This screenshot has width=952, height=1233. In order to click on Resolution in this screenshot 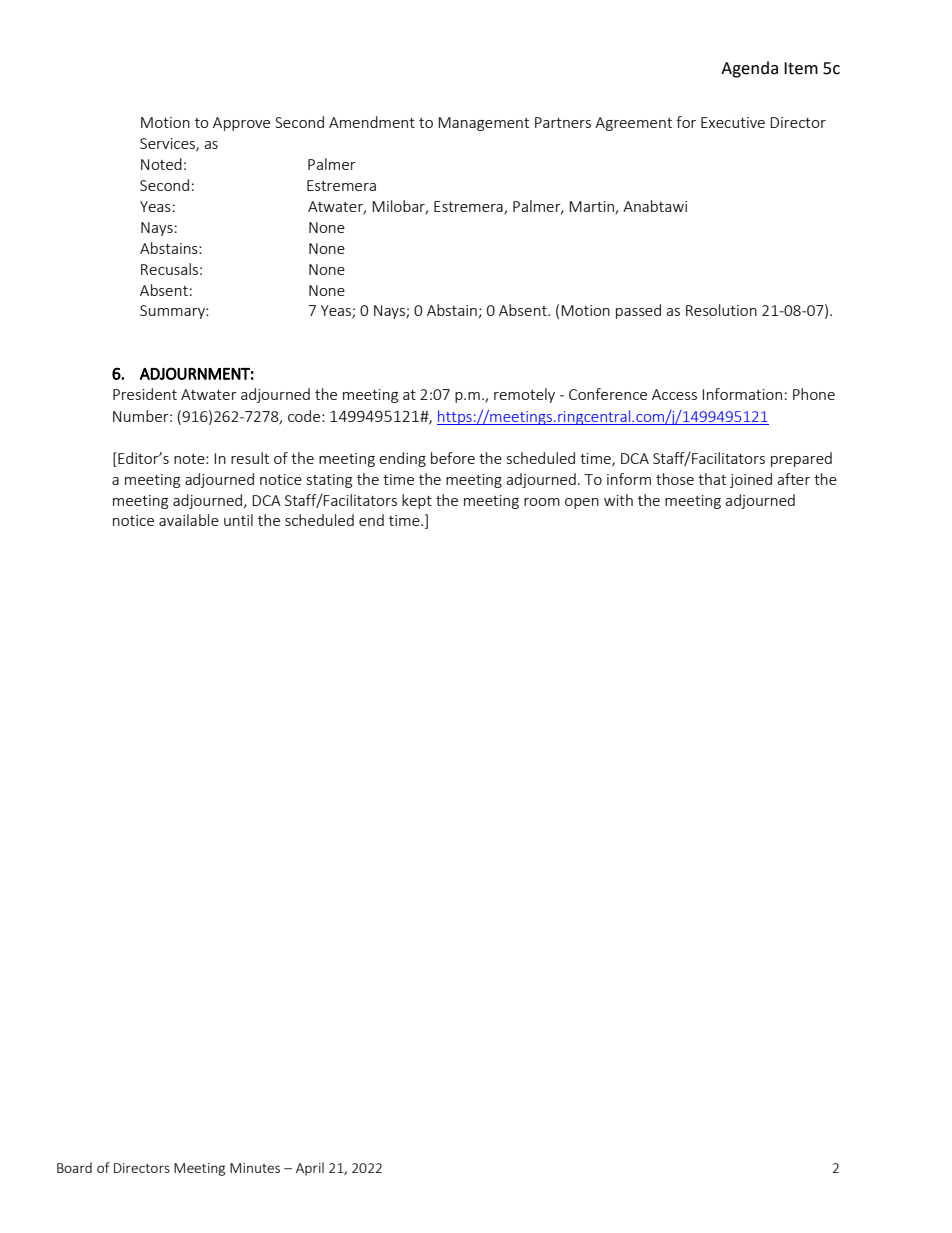, I will do `click(721, 310)`.
